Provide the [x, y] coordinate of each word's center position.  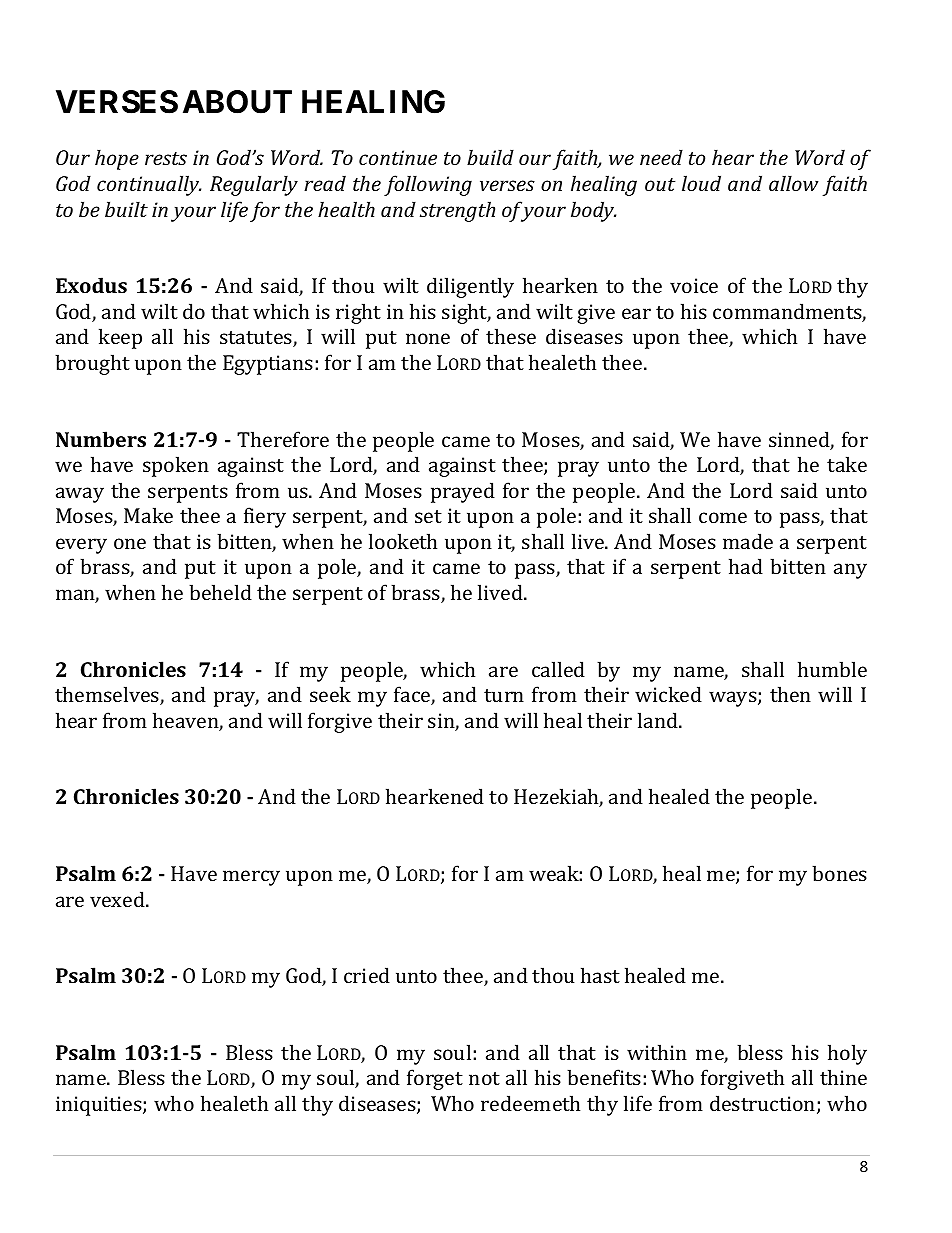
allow [793, 183]
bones [839, 873]
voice [694, 285]
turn [504, 695]
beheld [220, 592]
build [490, 157]
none [428, 338]
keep [120, 338]
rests [166, 158]
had [746, 566]
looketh [403, 541]
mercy [251, 878]
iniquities [100, 1106]
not [484, 1078]
